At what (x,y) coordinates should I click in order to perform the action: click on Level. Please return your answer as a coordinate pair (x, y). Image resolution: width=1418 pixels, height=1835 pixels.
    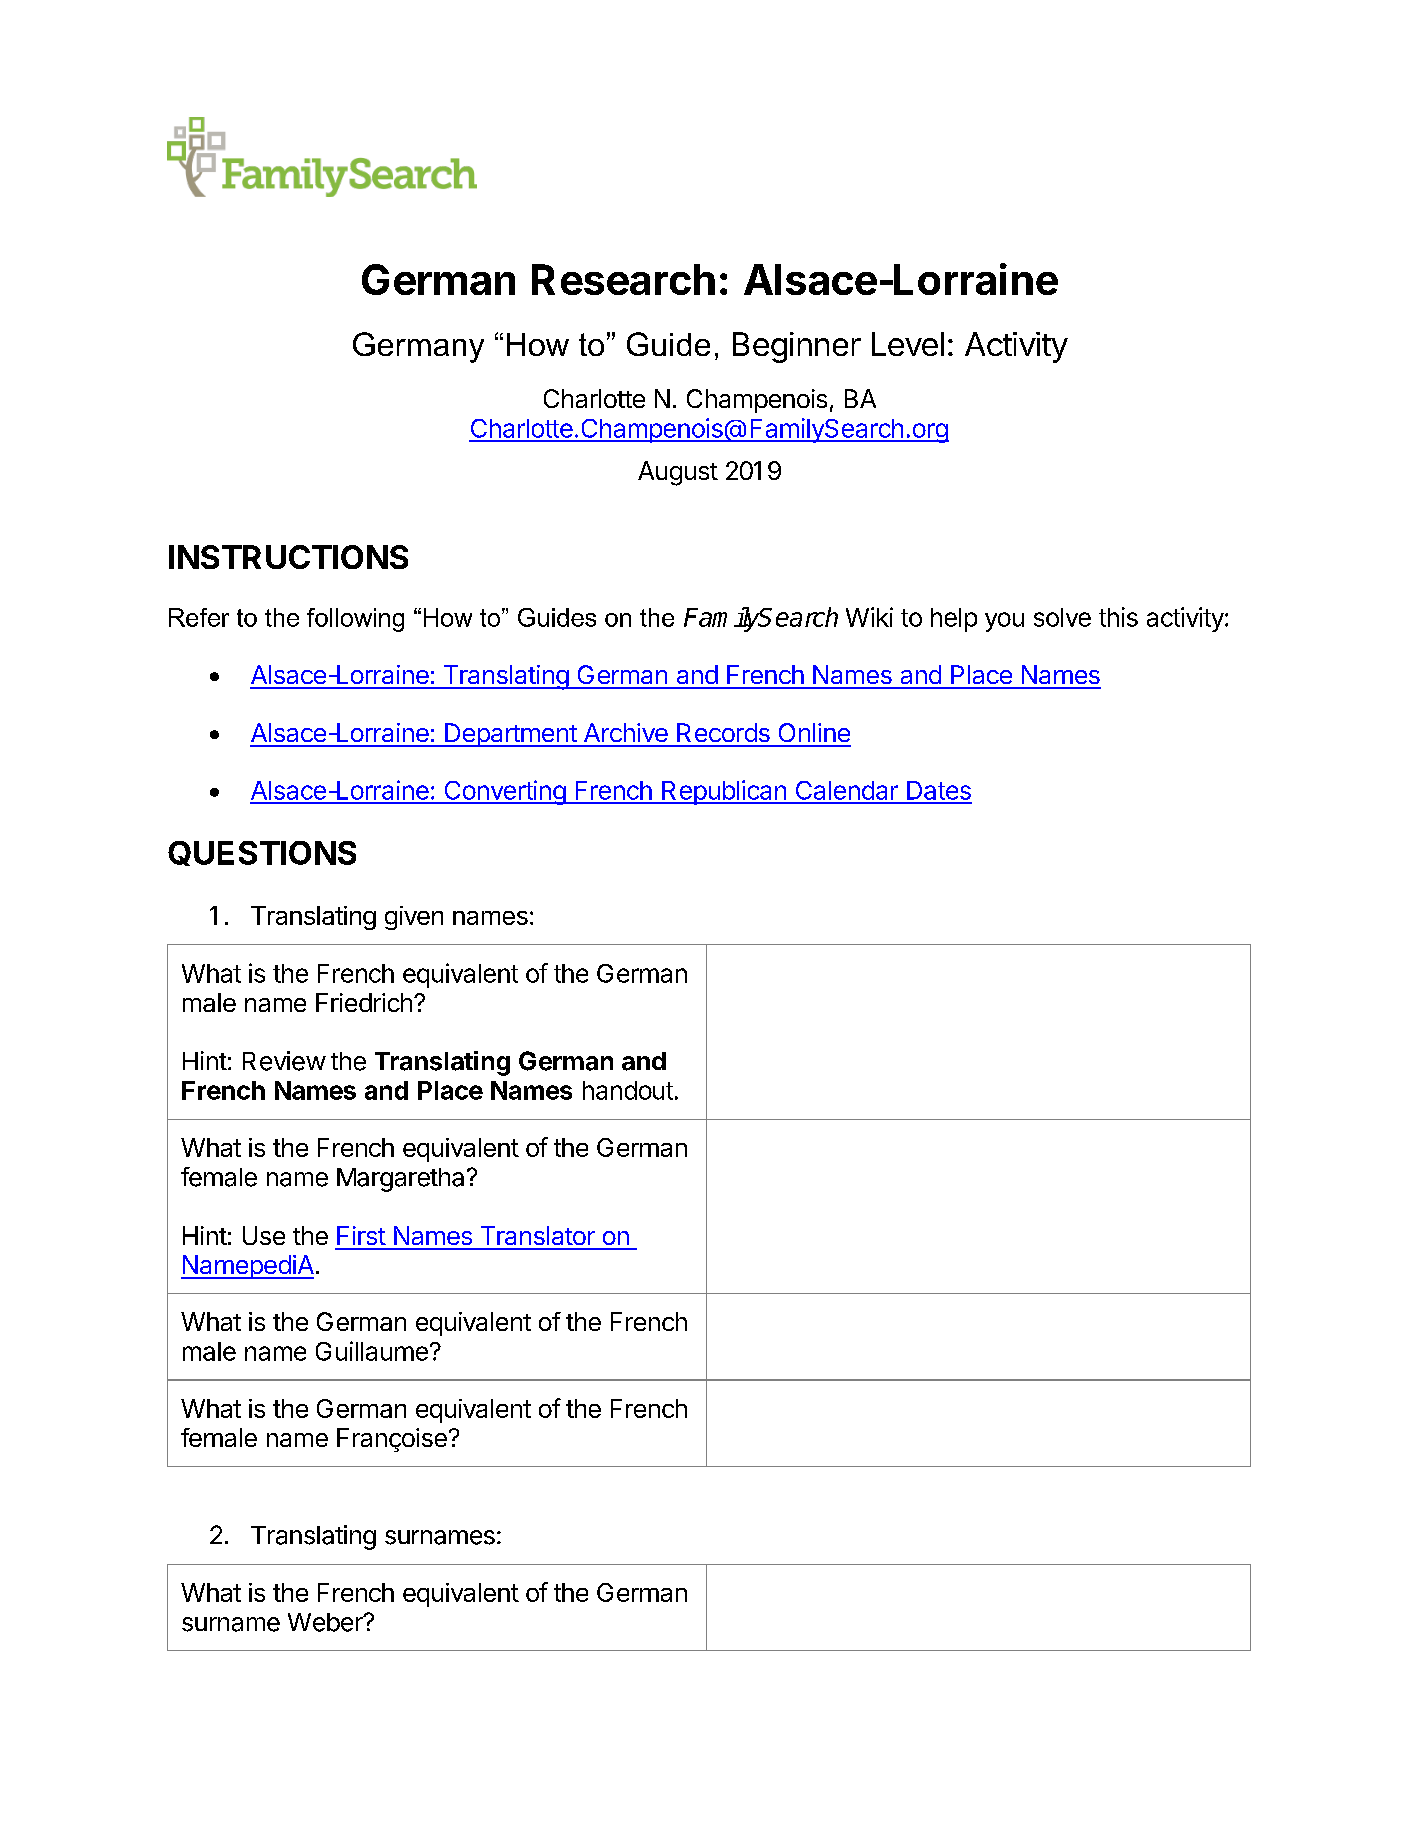
    Looking at the image, I should click on (908, 344).
